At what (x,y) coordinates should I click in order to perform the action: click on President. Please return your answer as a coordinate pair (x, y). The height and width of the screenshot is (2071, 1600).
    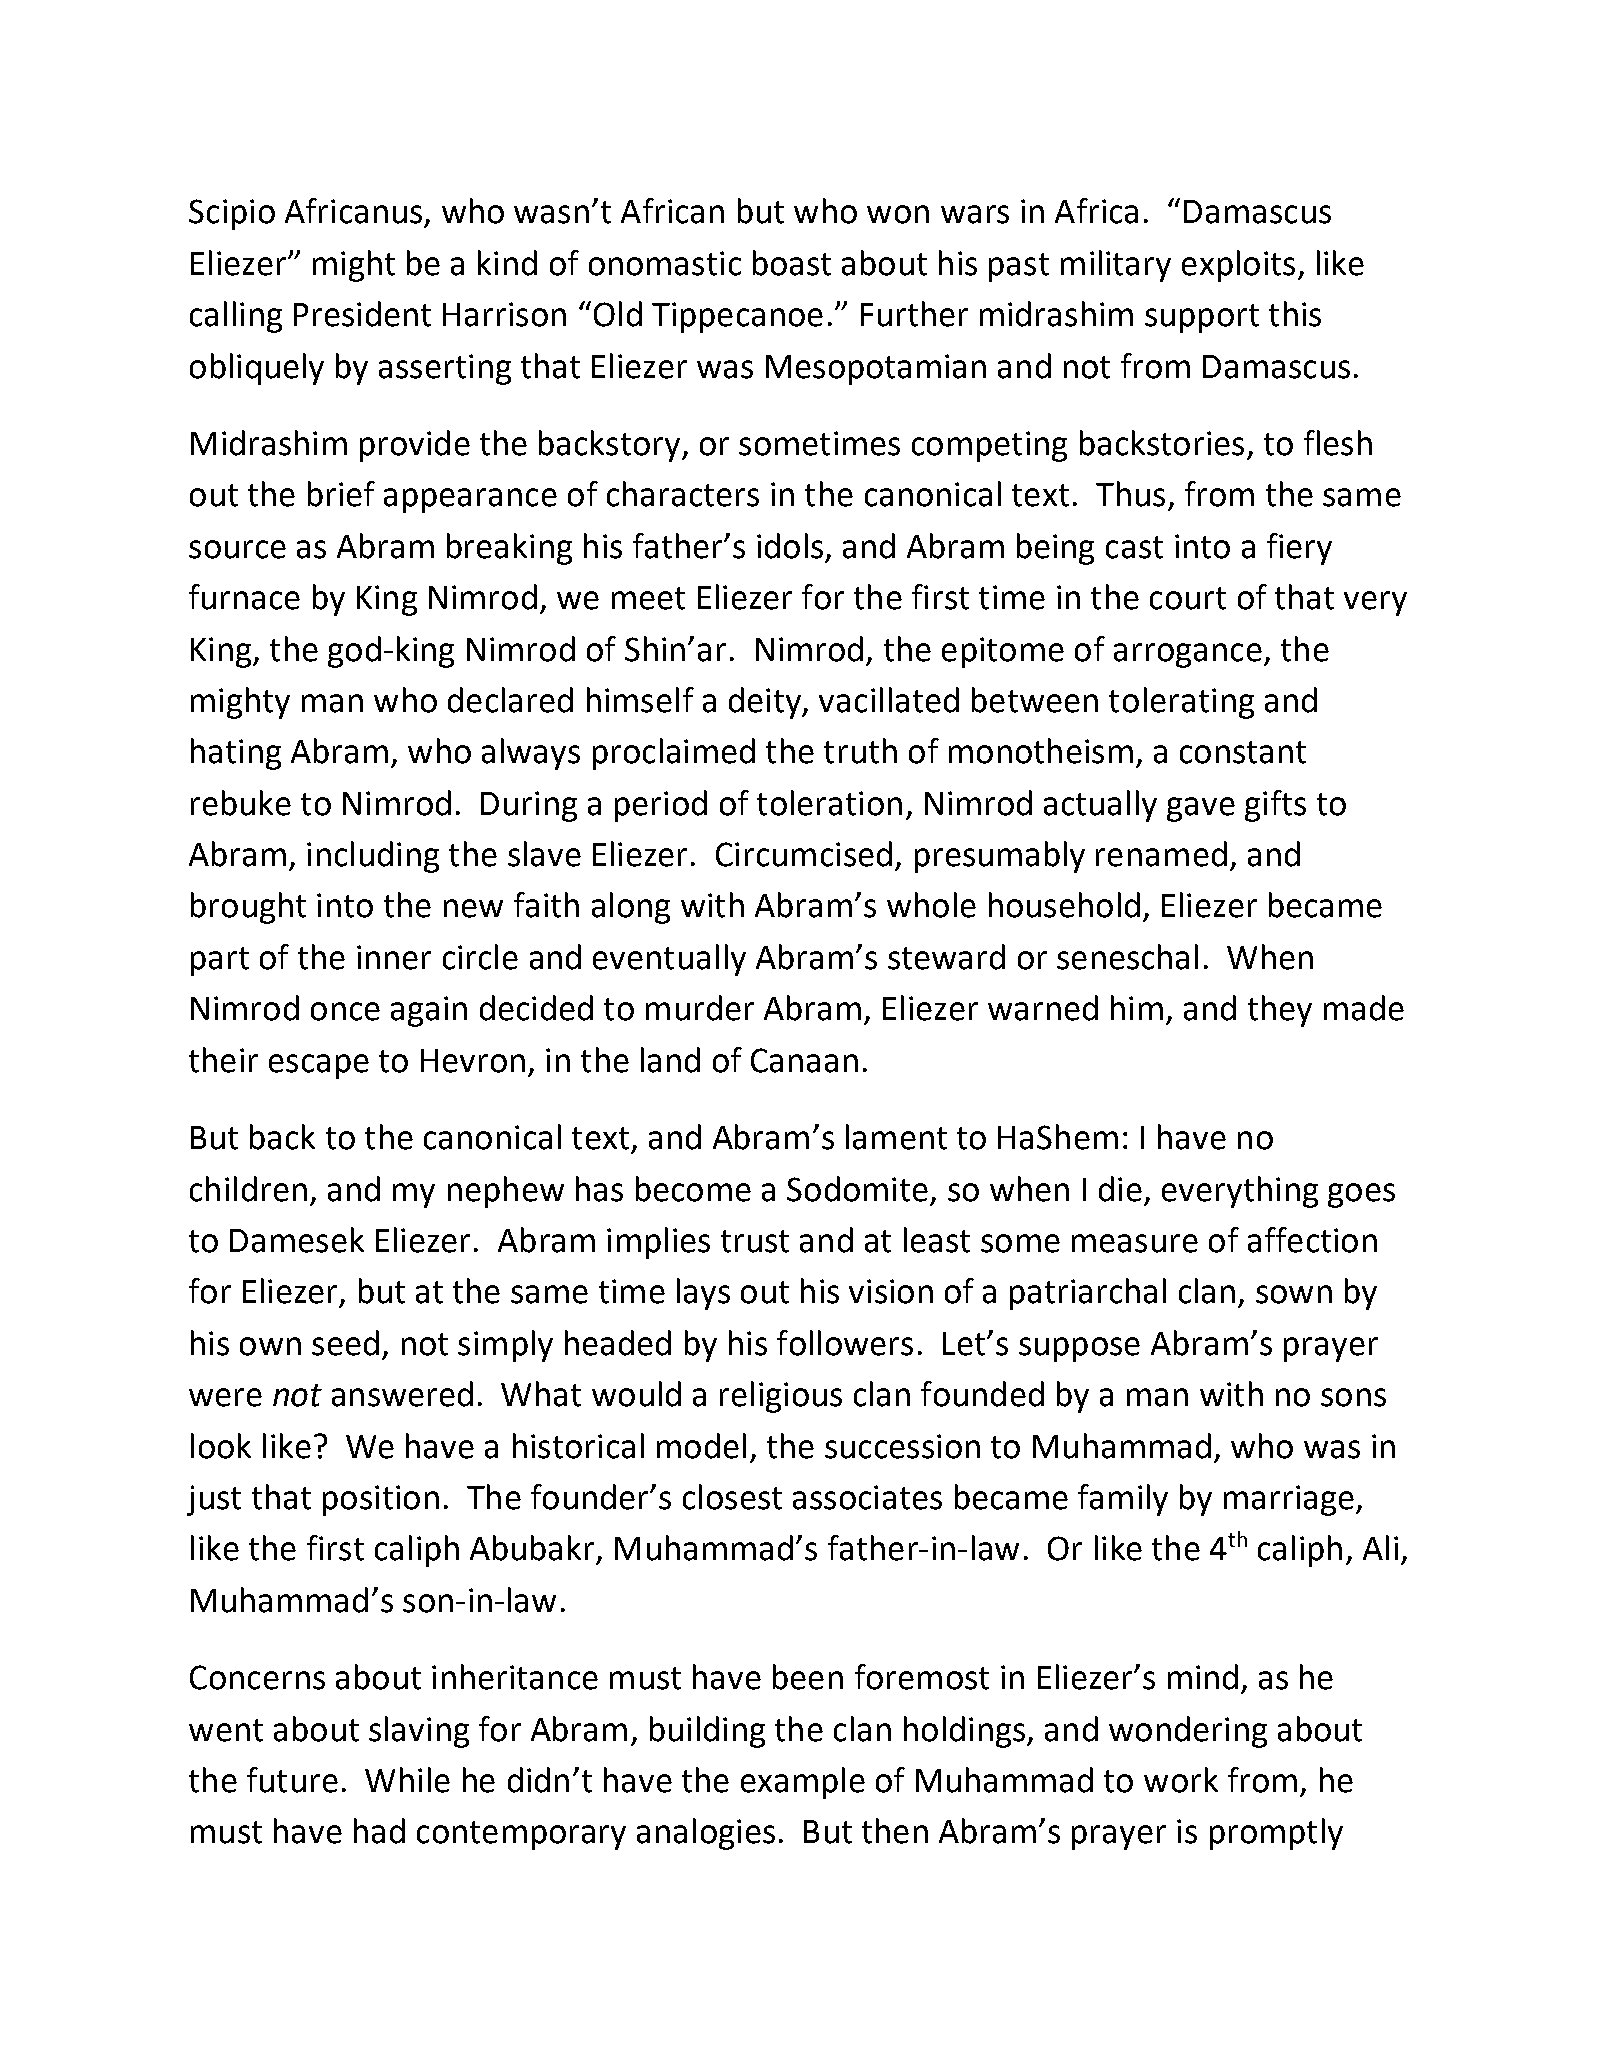
    Looking at the image, I should click on (362, 314).
